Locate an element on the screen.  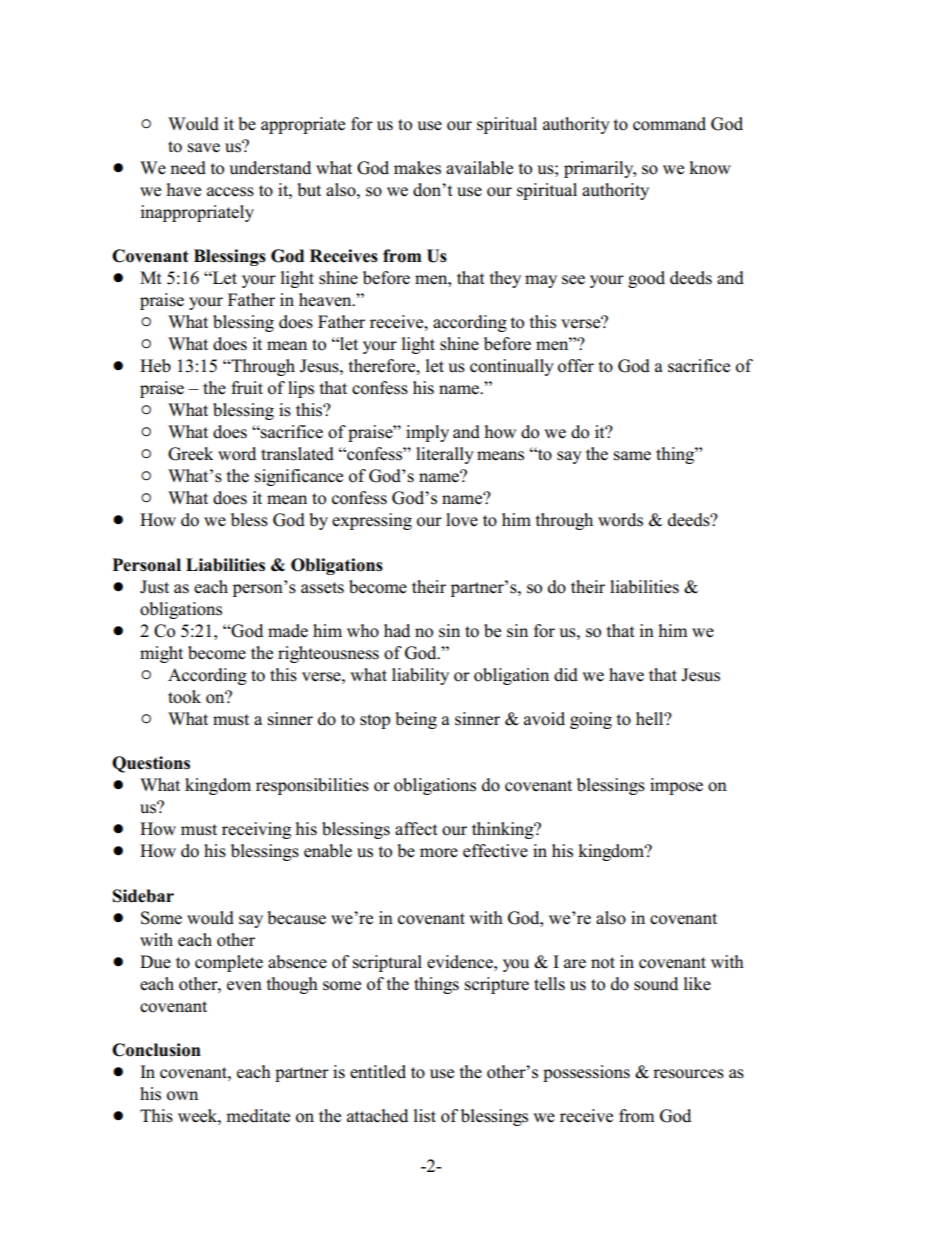
more is located at coordinates (439, 853).
